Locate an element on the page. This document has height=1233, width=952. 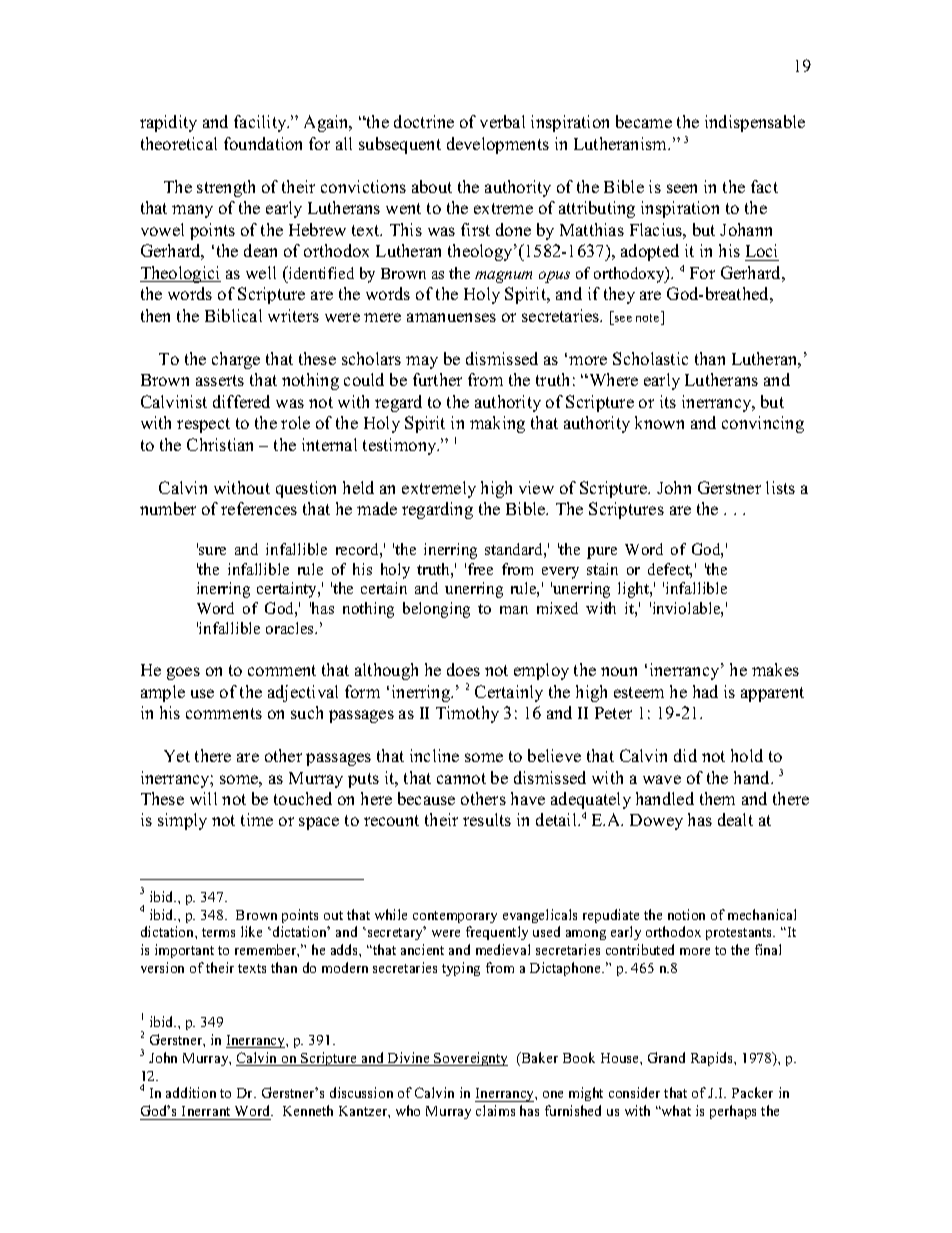
its is located at coordinates (668, 401).
